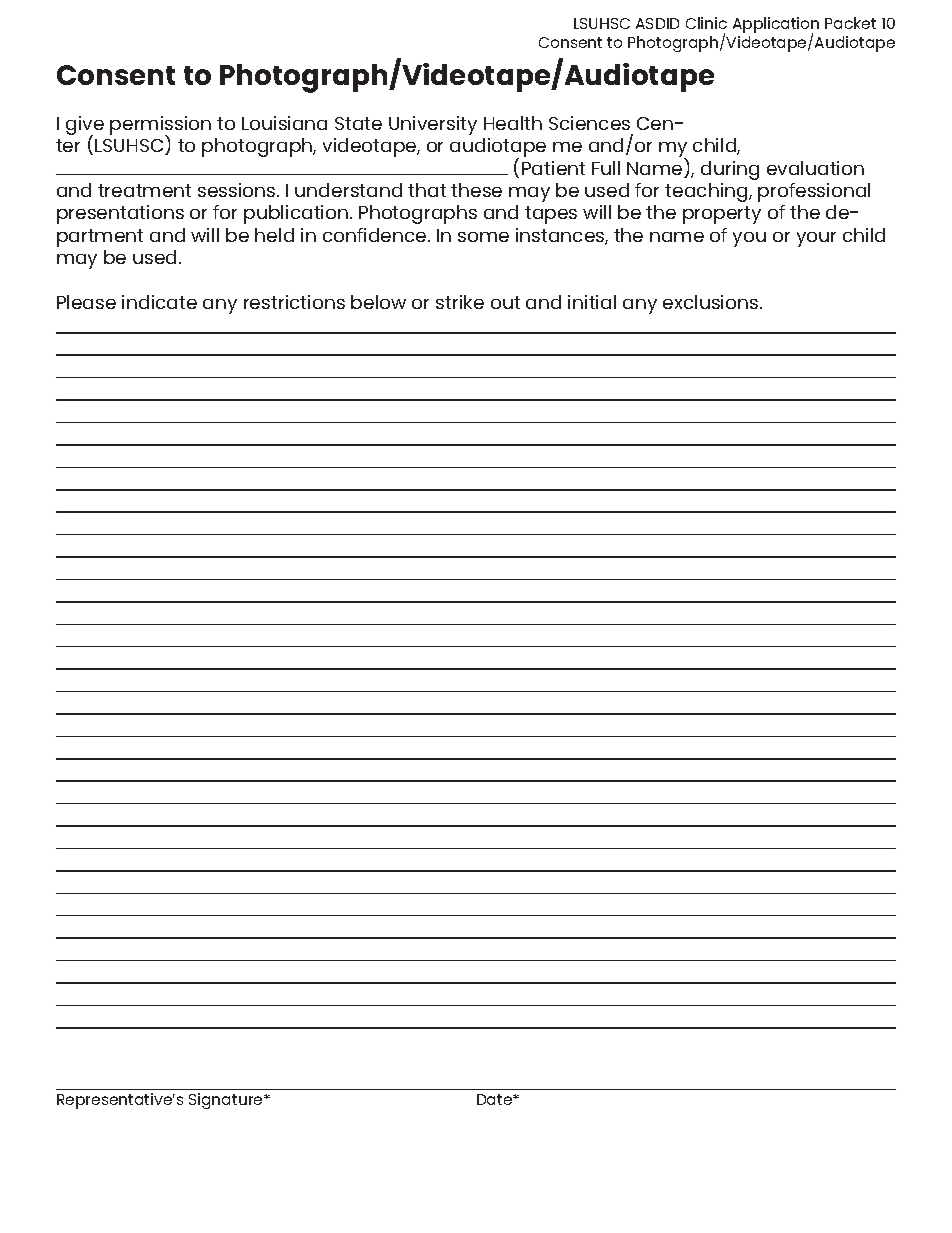  I want to click on indicate, so click(159, 302).
